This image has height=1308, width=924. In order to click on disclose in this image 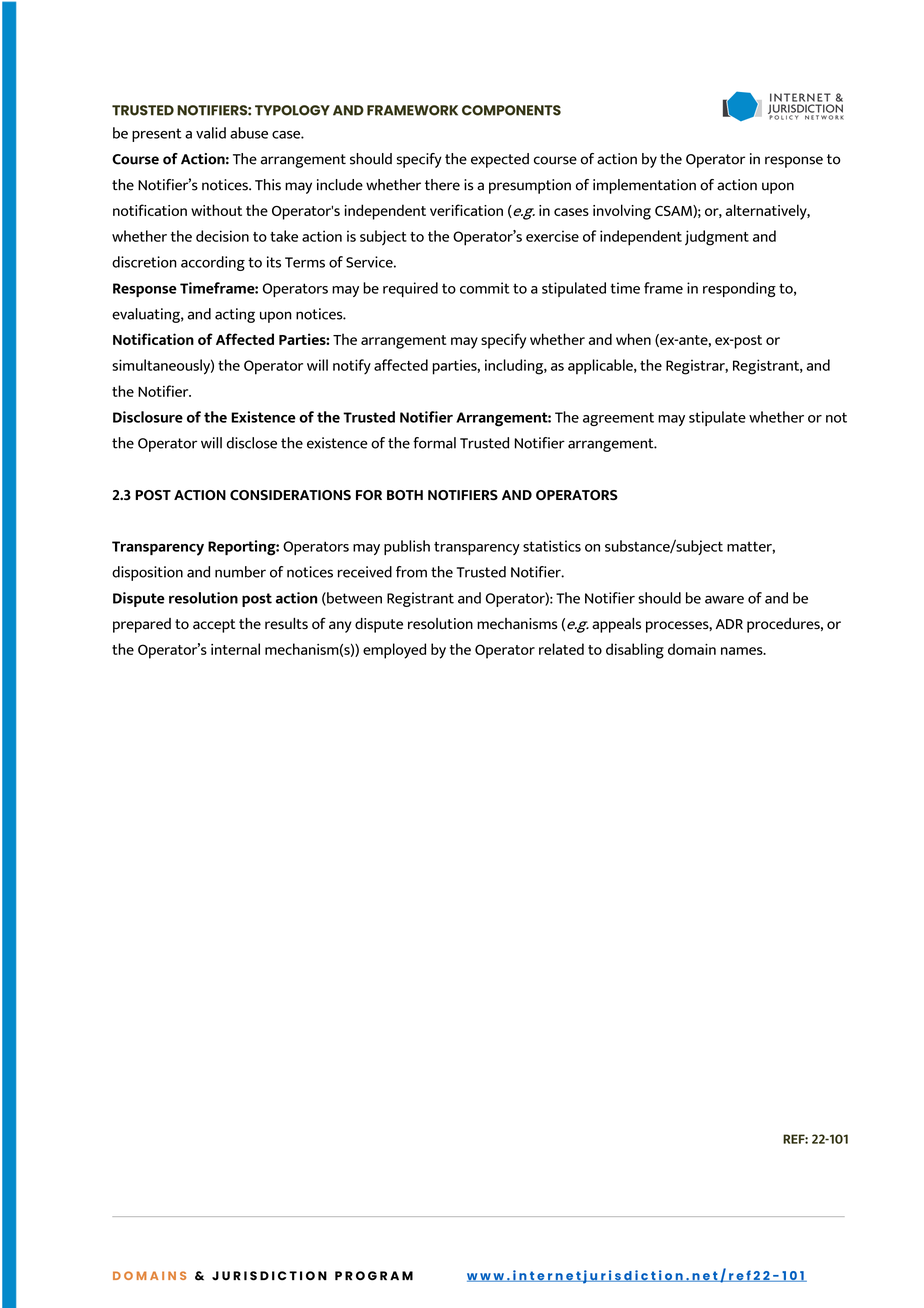, I will do `click(252, 443)`.
